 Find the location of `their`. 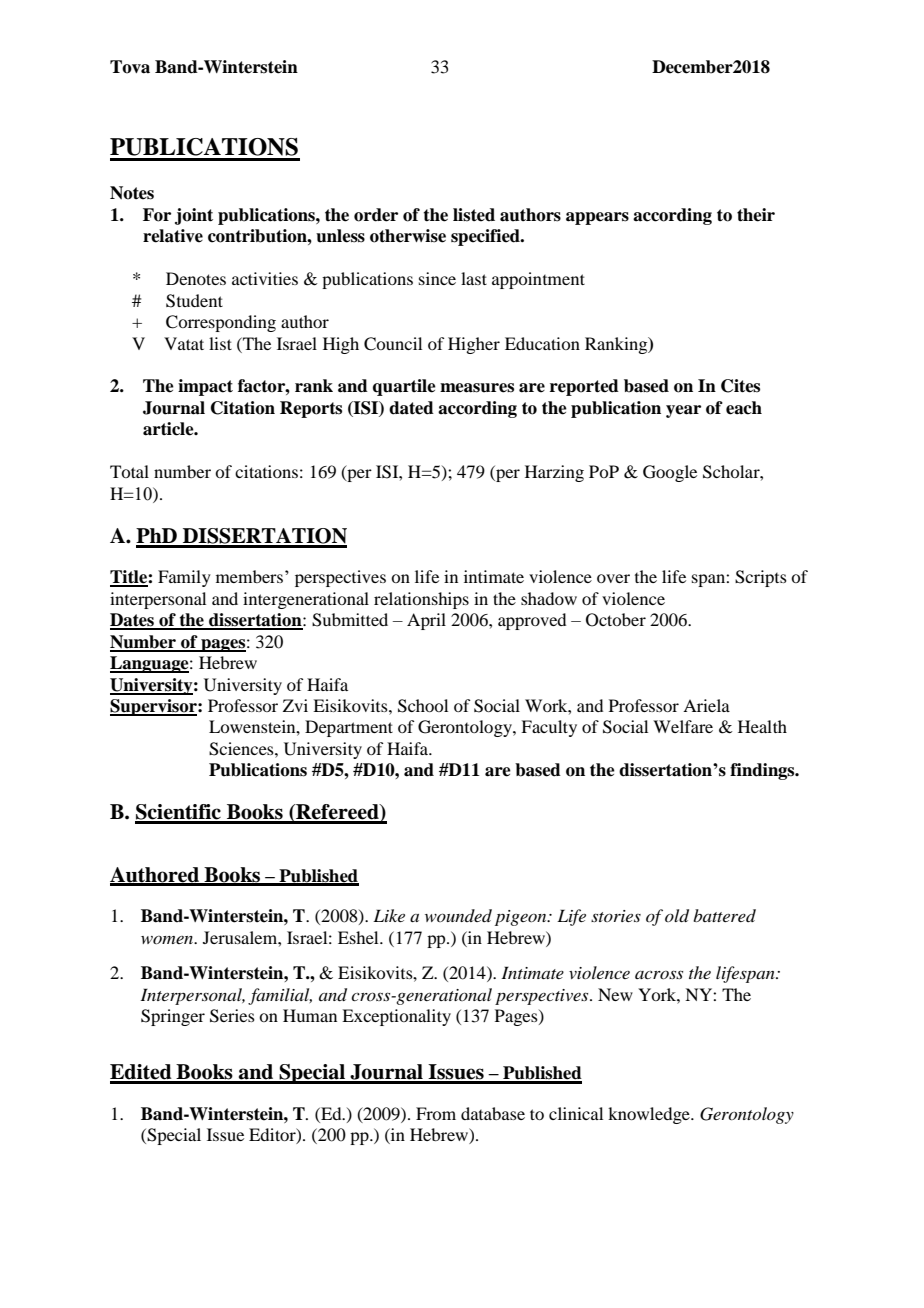

their is located at coordinates (756, 215).
